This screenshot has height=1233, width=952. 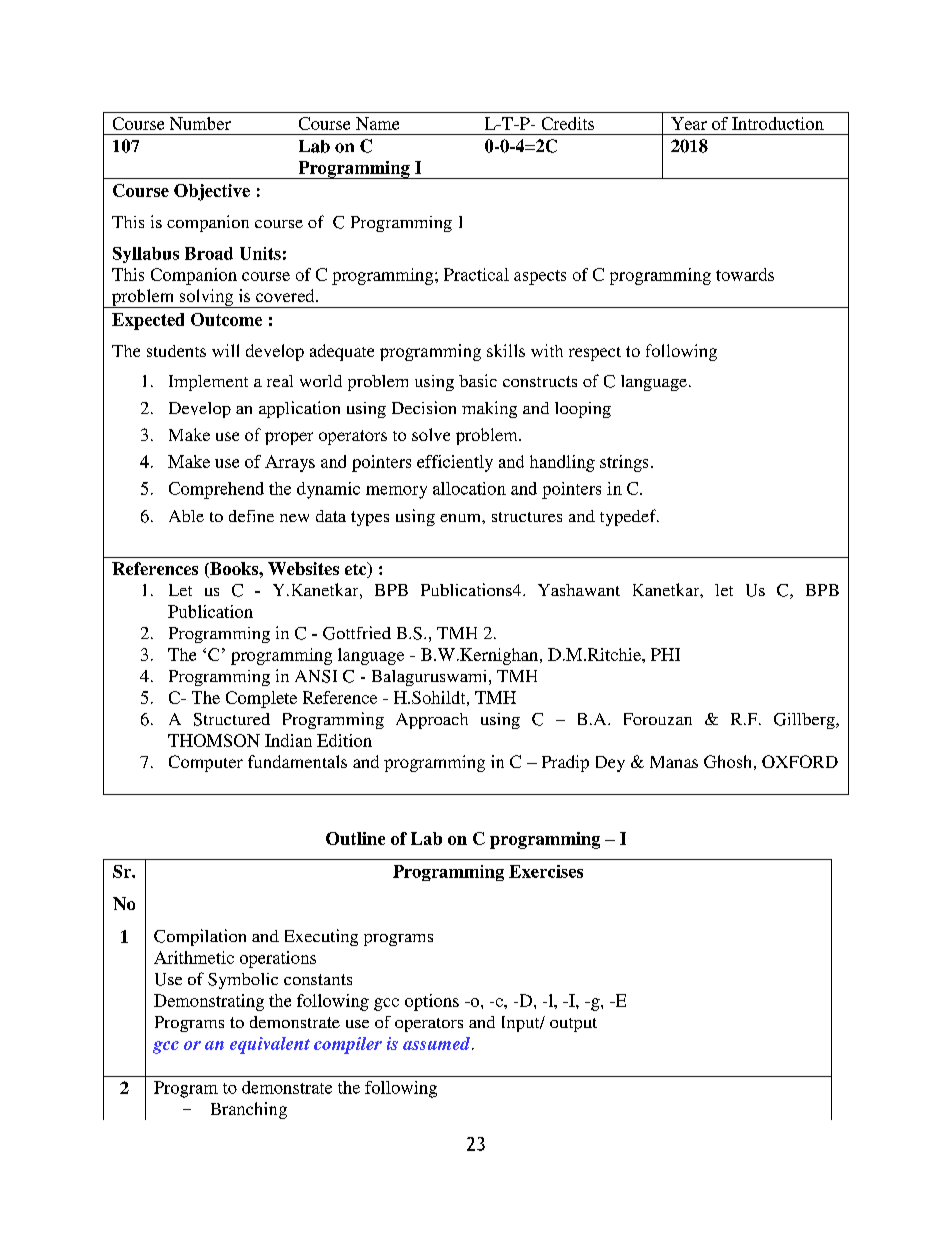 I want to click on Branching, so click(x=249, y=1110).
